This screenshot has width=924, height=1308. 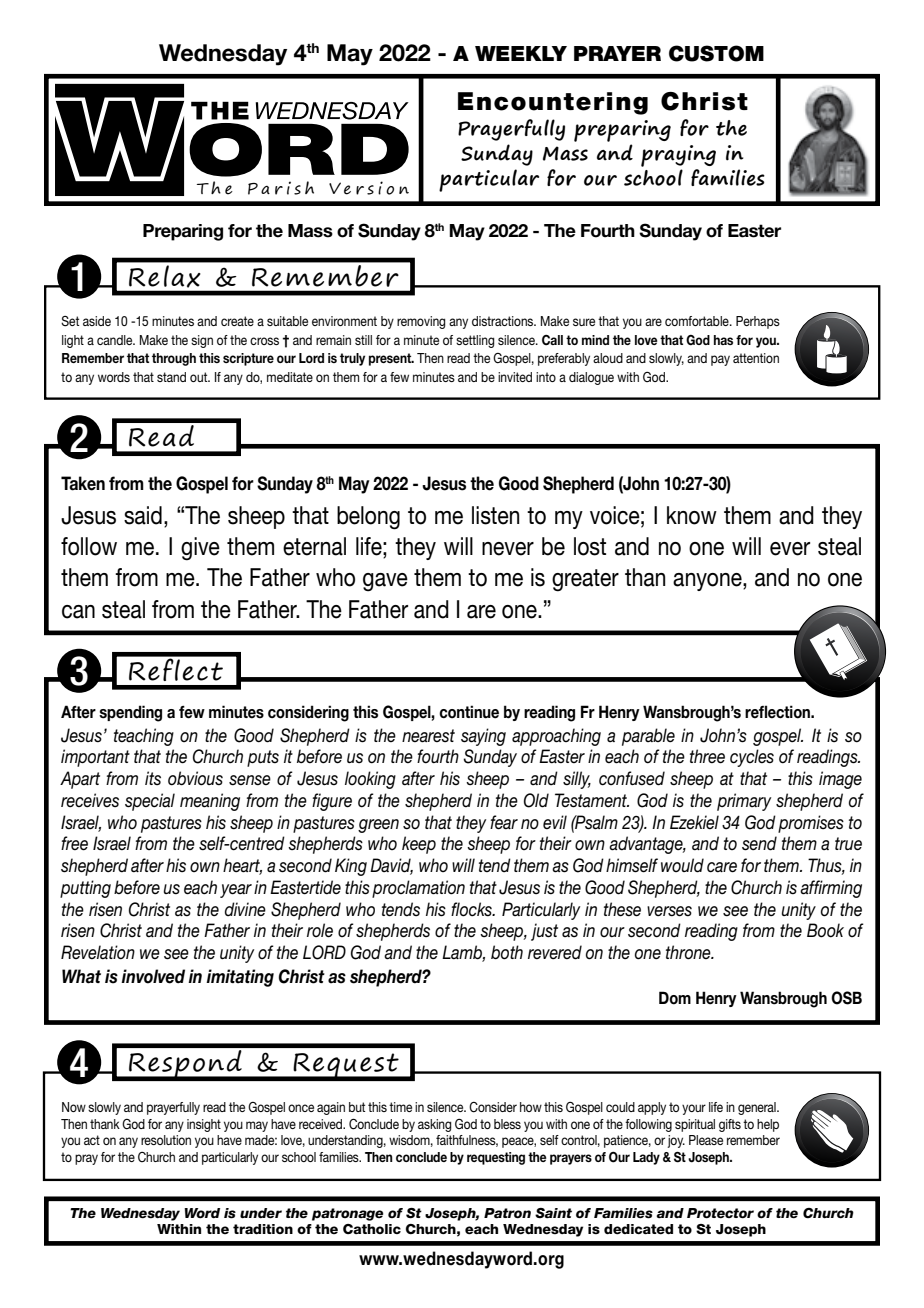 What do you see at coordinates (716, 53) in the screenshot?
I see `CUSTOM` at bounding box center [716, 53].
